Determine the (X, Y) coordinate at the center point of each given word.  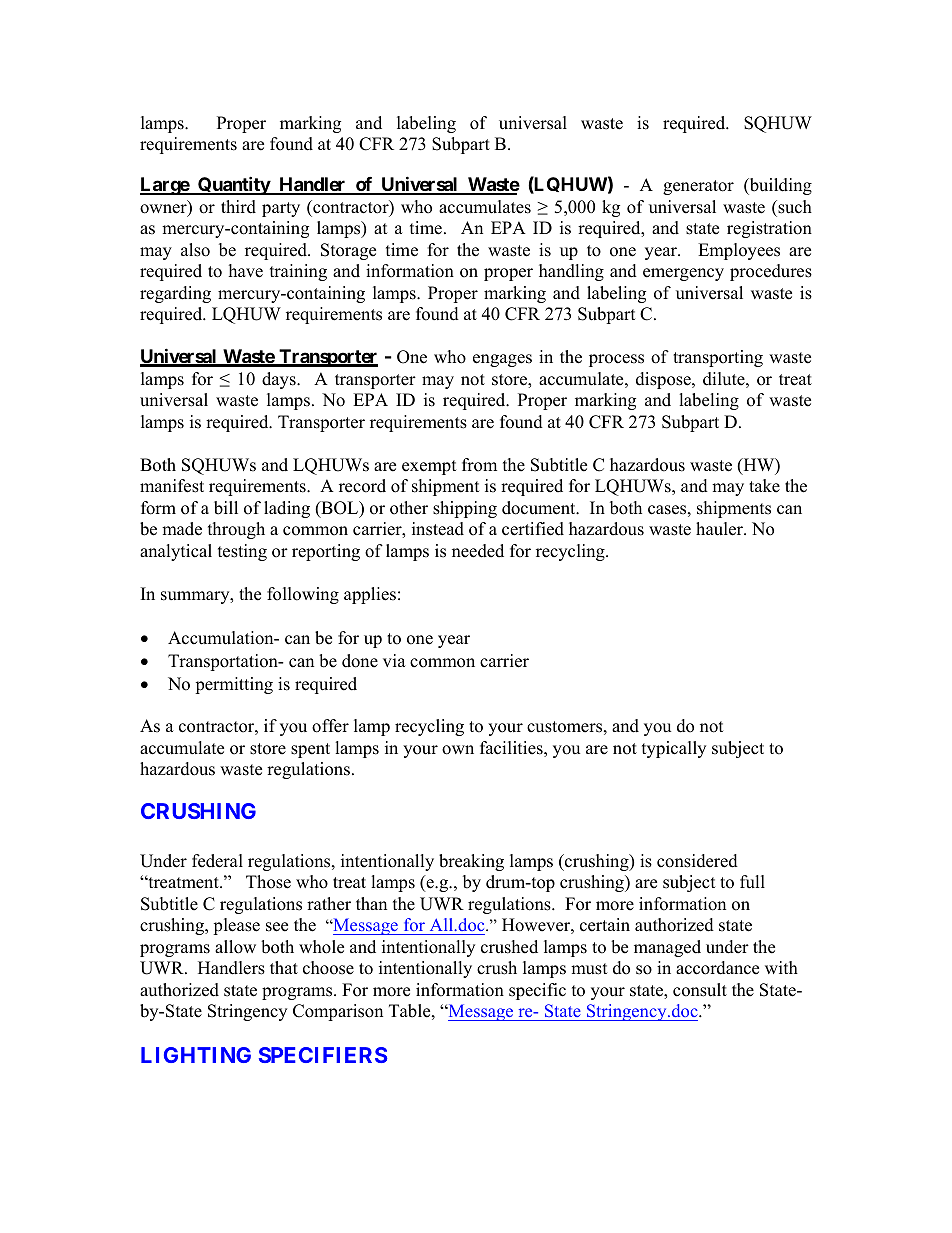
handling (571, 272)
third (238, 207)
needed (478, 551)
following (303, 595)
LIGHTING (196, 1055)
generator (698, 187)
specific (537, 991)
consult (700, 990)
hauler (720, 529)
